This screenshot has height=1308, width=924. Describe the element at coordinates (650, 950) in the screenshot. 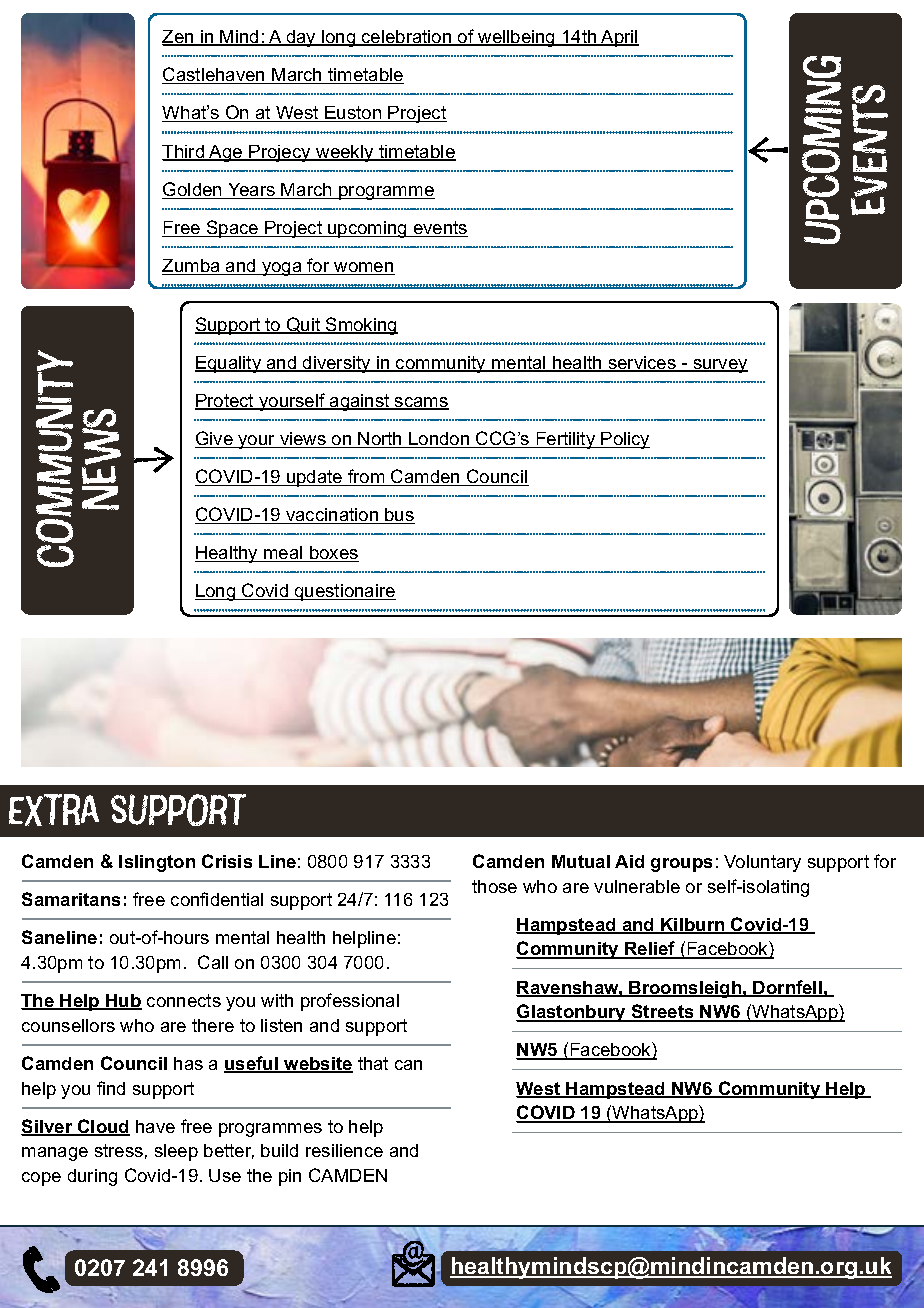

I see `Relief` at that location.
